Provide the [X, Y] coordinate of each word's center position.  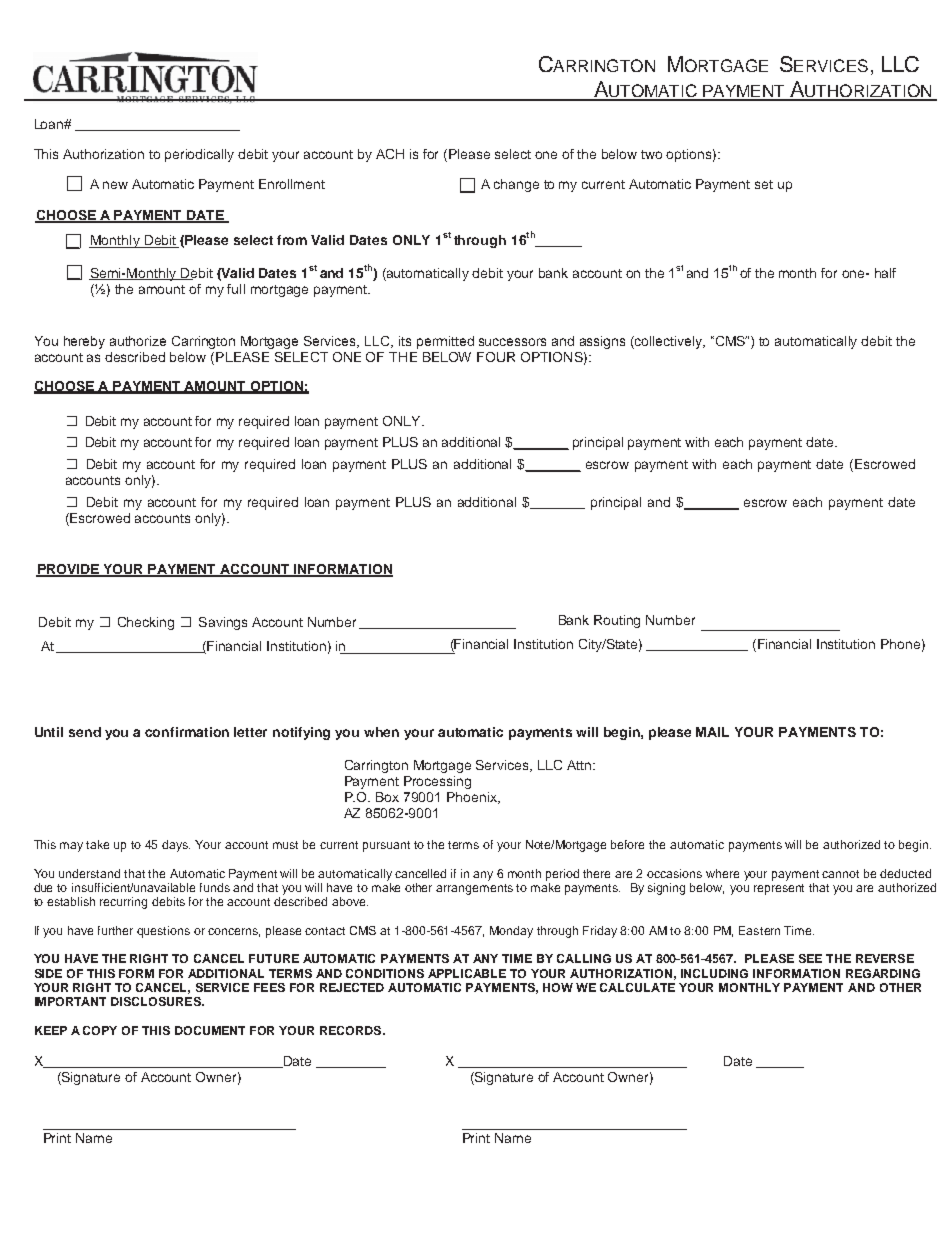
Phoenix [473, 798]
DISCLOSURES [157, 1001]
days [176, 846]
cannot [840, 874]
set [764, 184]
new [115, 185]
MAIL [712, 732]
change [516, 185]
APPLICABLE [467, 973]
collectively [669, 342]
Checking [146, 623]
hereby [84, 342]
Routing [617, 621]
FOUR [496, 357]
